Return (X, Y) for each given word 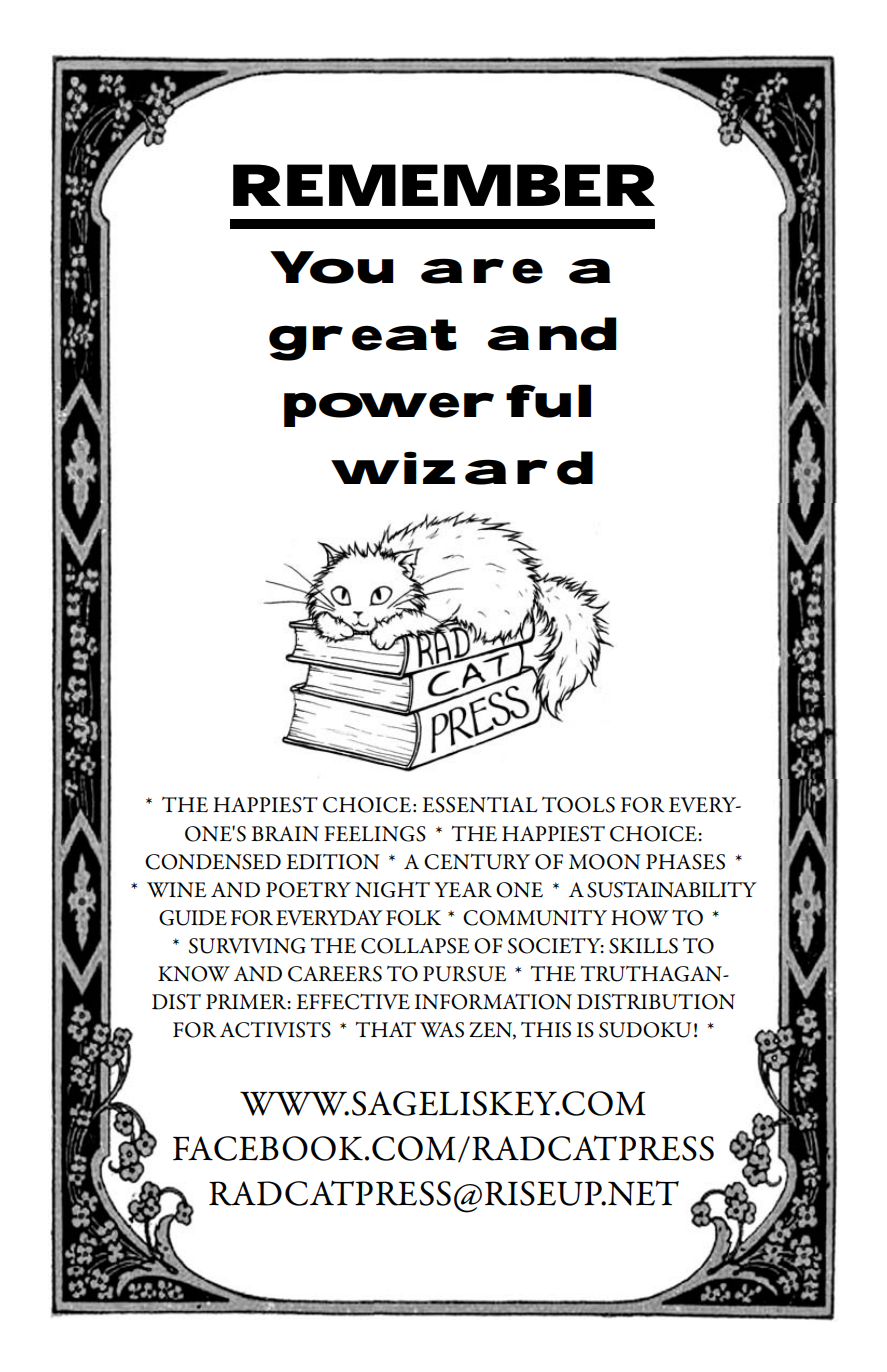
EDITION (333, 862)
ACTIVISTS (275, 1030)
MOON (605, 862)
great (363, 340)
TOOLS (578, 805)
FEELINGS (375, 834)
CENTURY (477, 862)
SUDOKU (645, 1030)
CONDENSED (213, 862)
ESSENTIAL (480, 805)
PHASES (685, 862)
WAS (442, 1030)
